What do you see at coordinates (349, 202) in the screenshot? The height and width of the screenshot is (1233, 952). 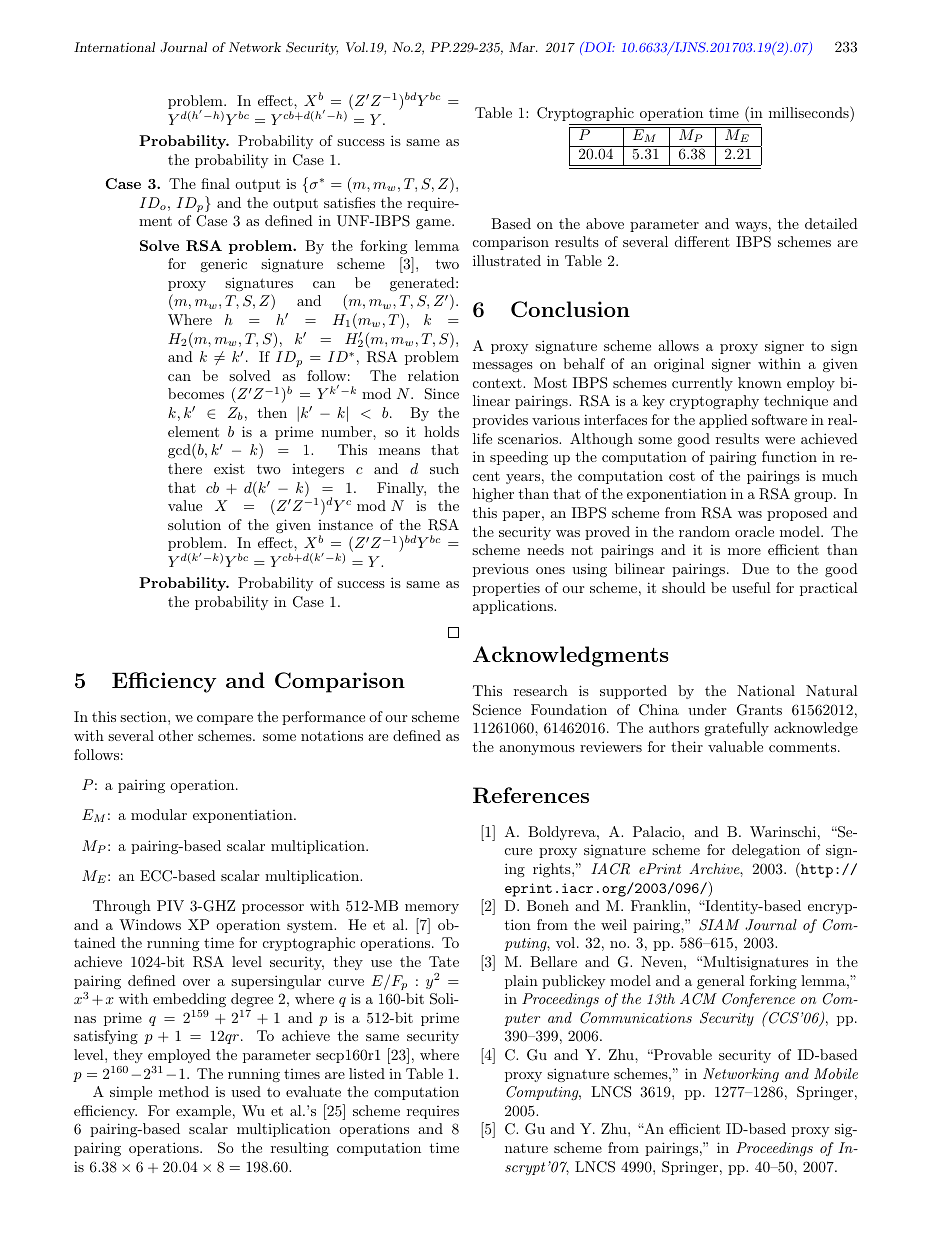 I see `satisfies` at bounding box center [349, 202].
